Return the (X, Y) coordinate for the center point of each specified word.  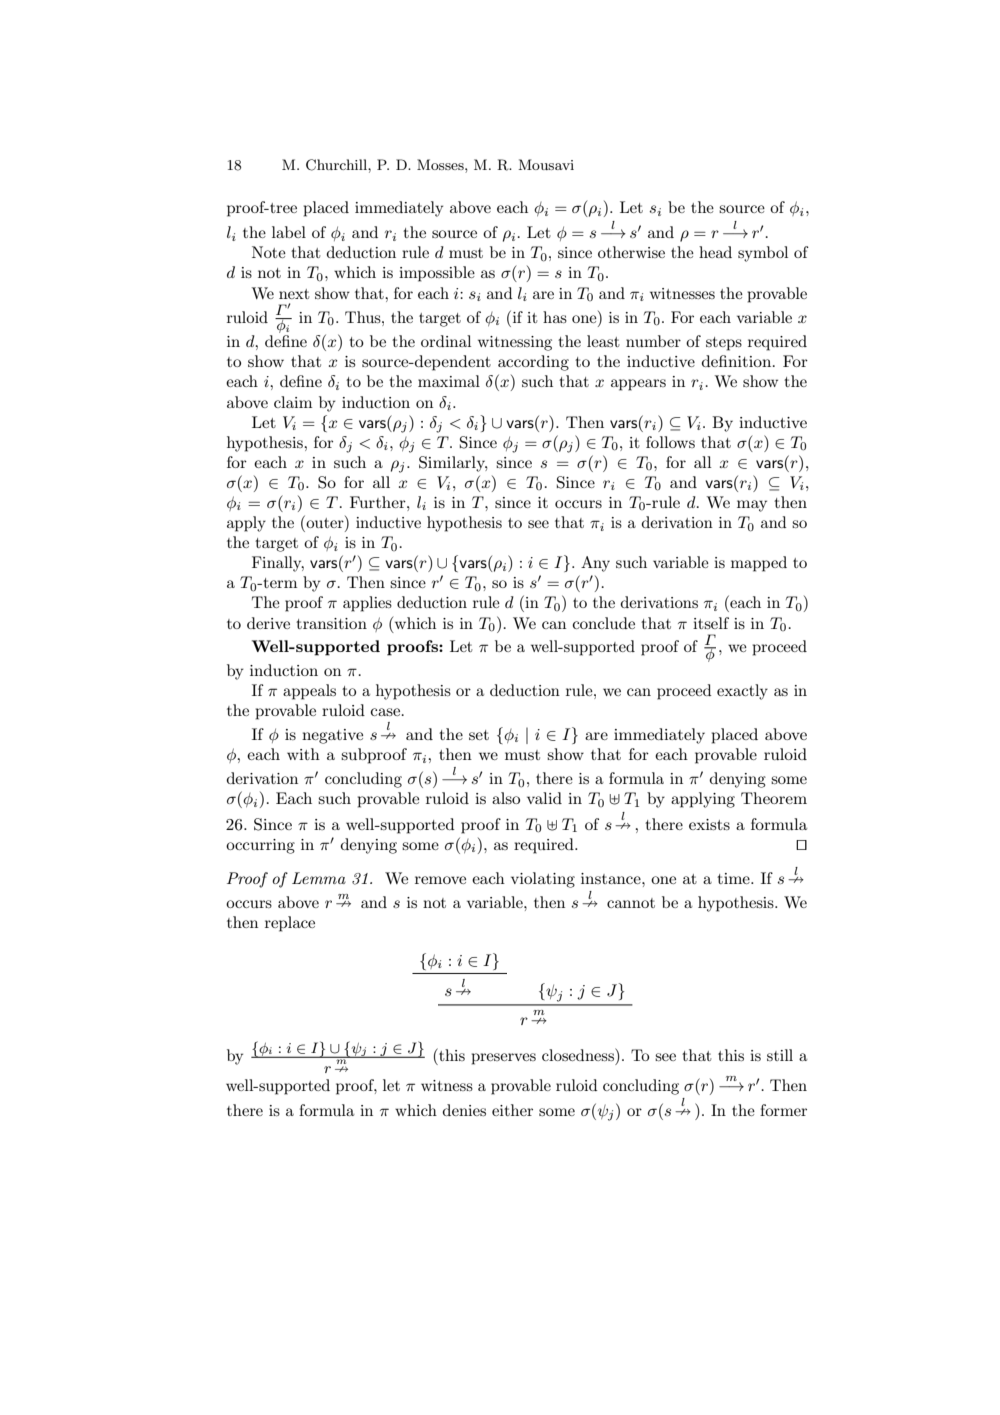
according (533, 363)
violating (543, 880)
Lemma (319, 878)
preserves (504, 1059)
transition (331, 623)
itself (711, 623)
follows (670, 442)
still (780, 1055)
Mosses (441, 164)
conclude (603, 623)
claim (293, 402)
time (734, 878)
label (289, 232)
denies (464, 1110)
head (715, 252)
